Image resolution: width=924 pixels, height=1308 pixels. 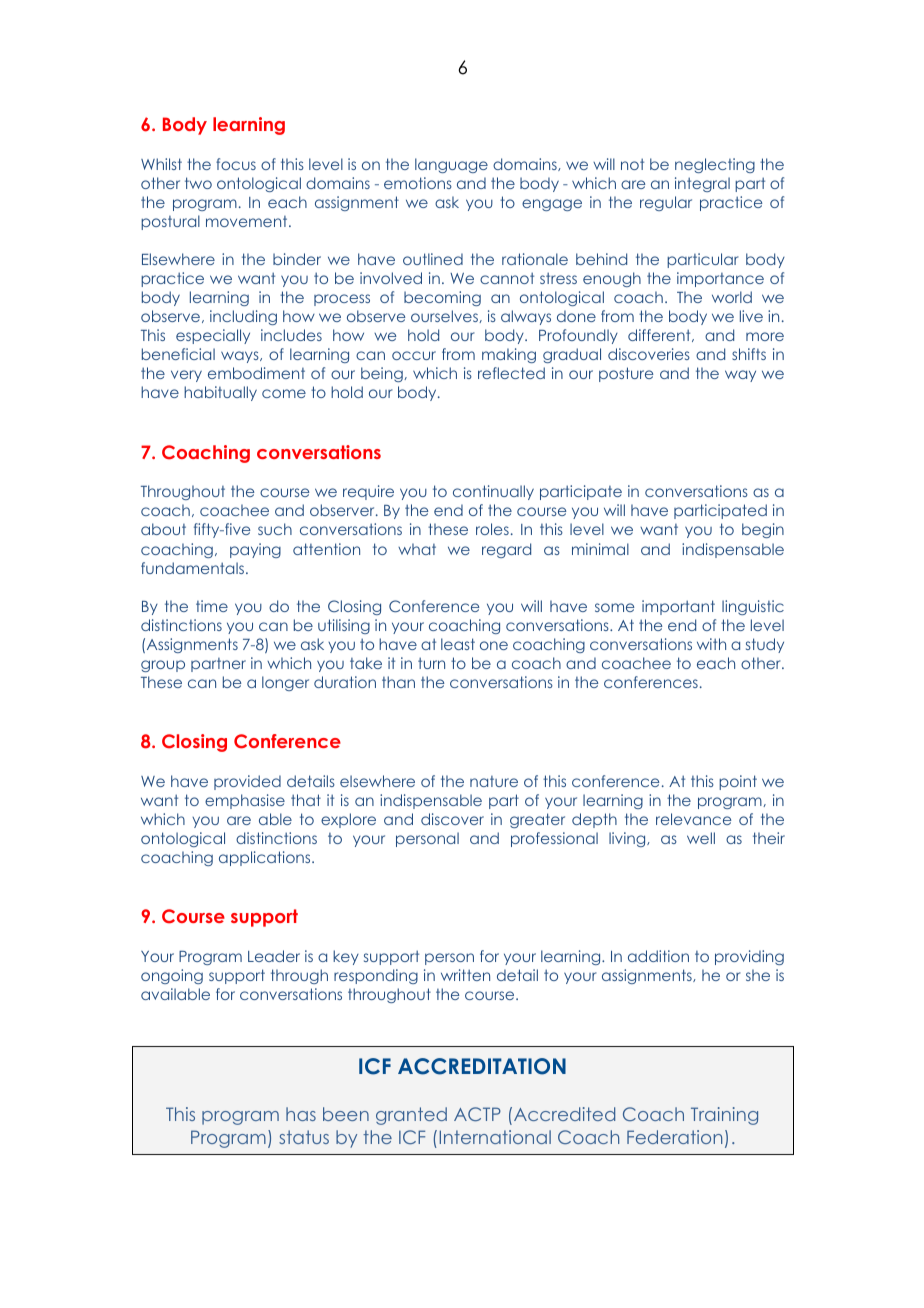 I want to click on posture, so click(x=626, y=374).
